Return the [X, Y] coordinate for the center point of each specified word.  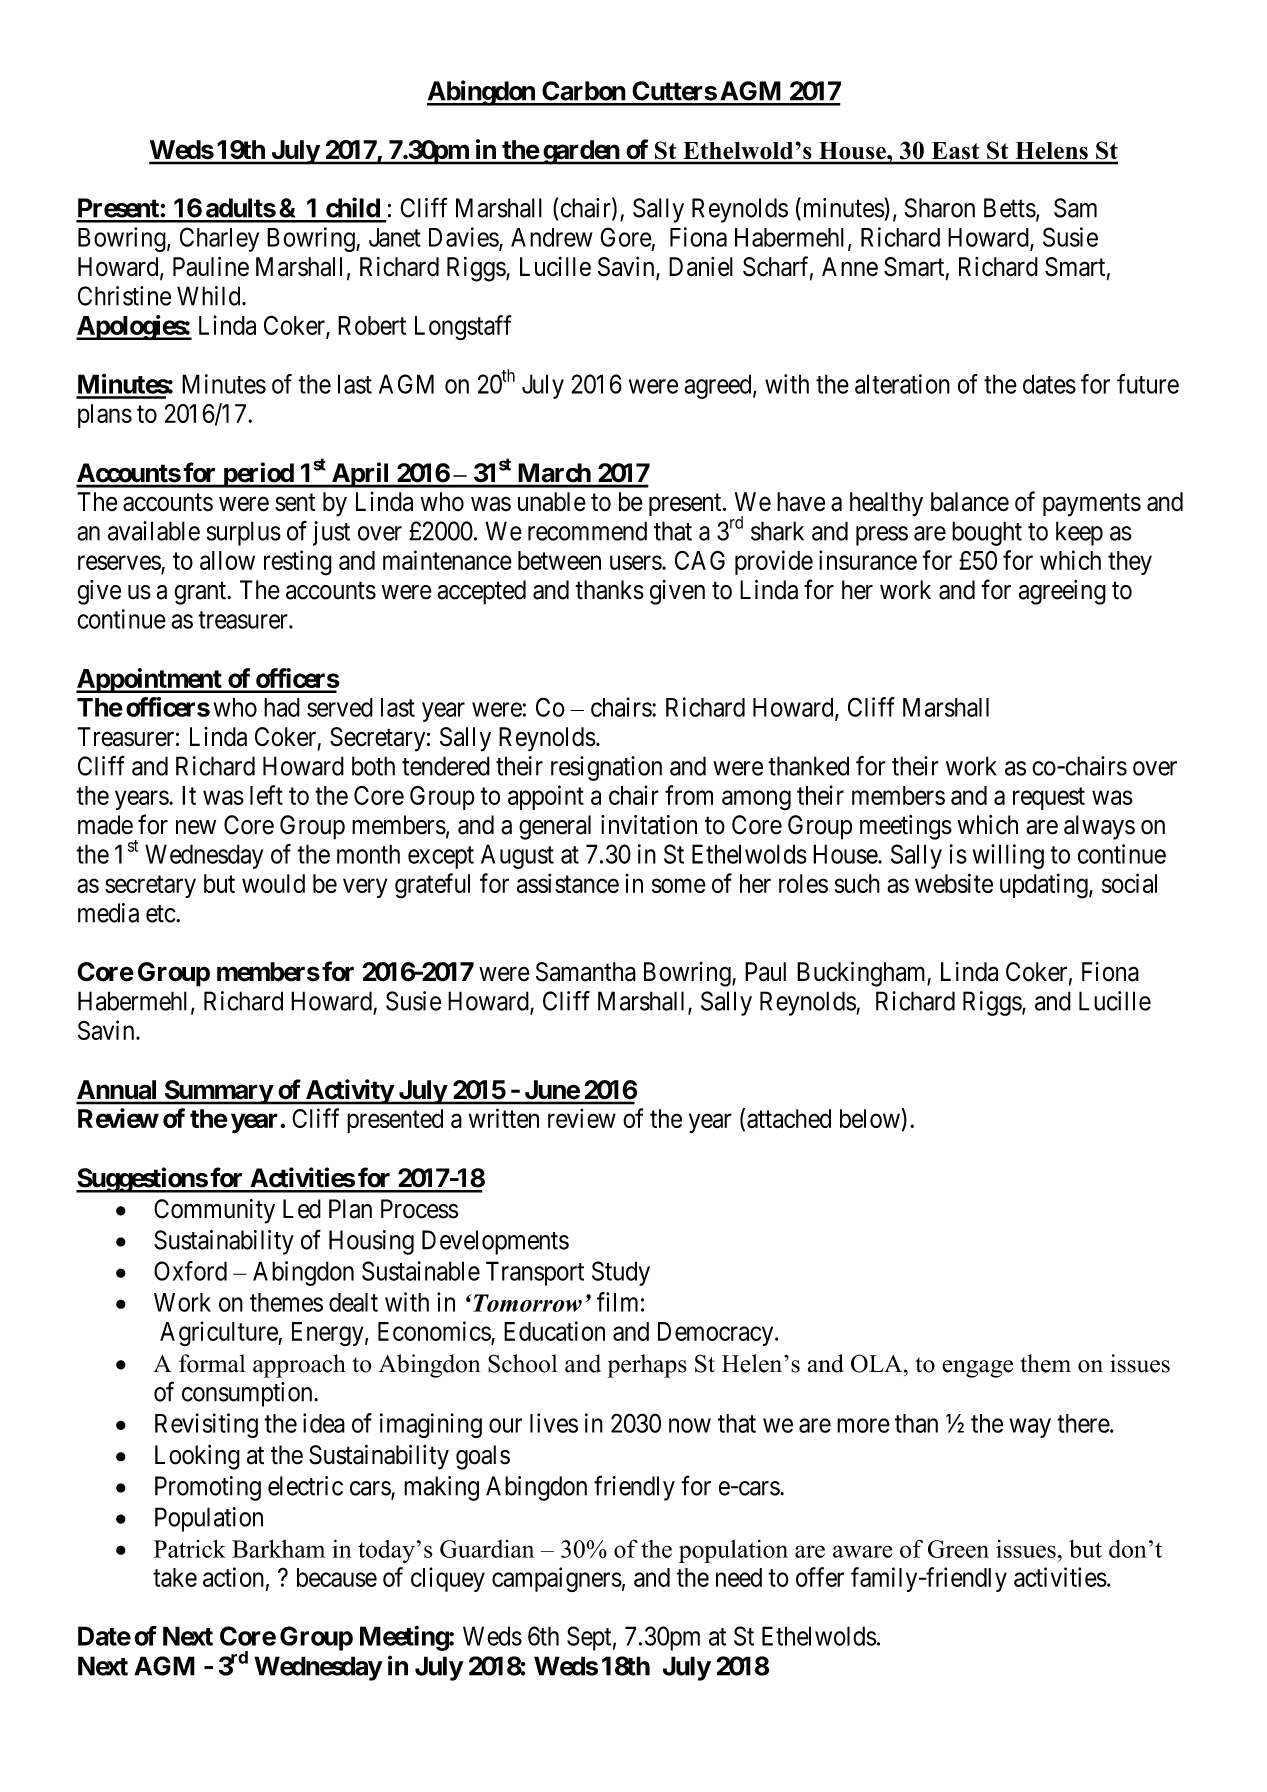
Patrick [190, 1549]
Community [214, 1211]
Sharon [940, 208]
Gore [626, 237]
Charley [219, 239]
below [871, 1118]
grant [201, 593]
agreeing [1062, 592]
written [504, 1118]
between [559, 560]
